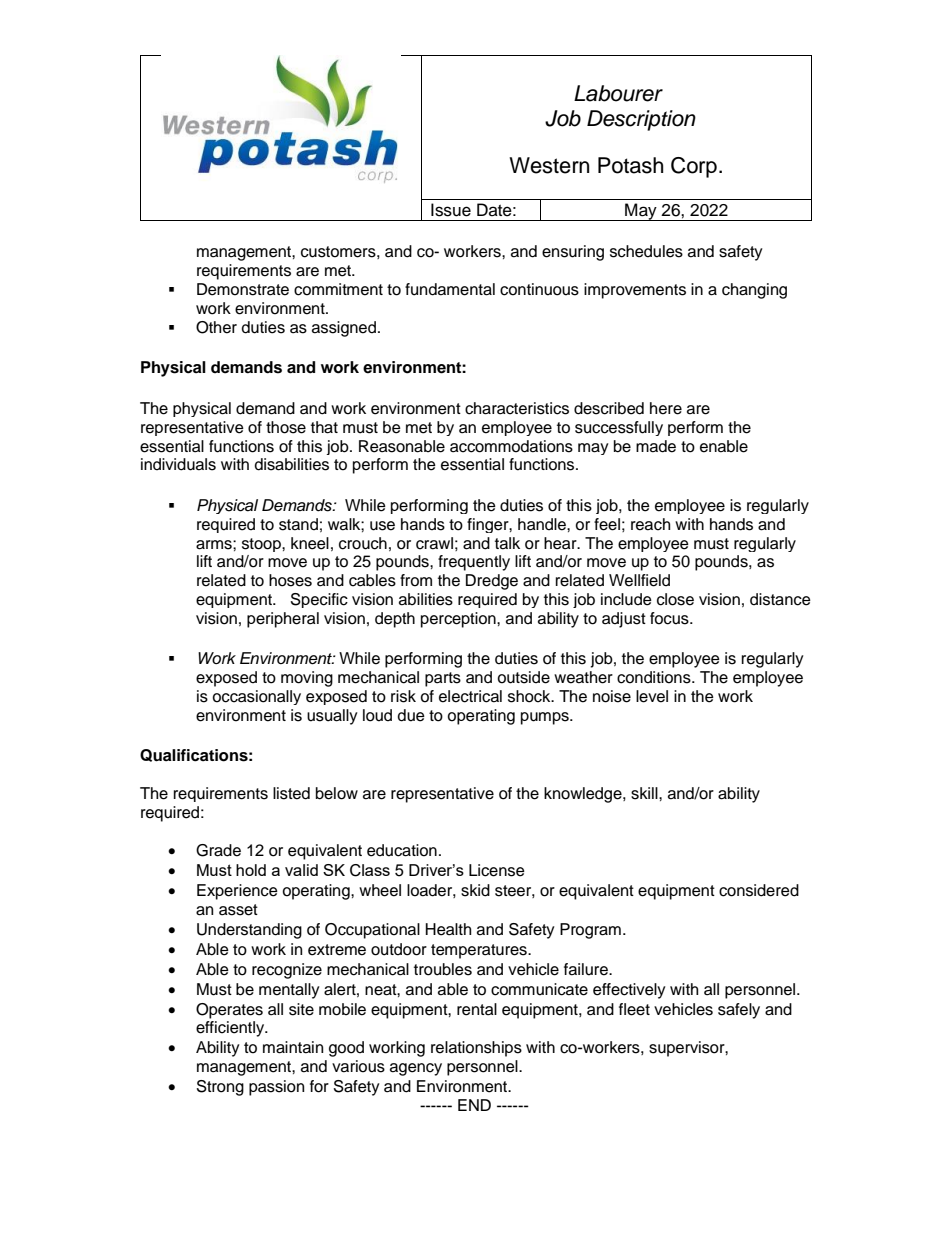 Image resolution: width=952 pixels, height=1233 pixels. Describe the element at coordinates (507, 543) in the screenshot. I see `talk` at that location.
